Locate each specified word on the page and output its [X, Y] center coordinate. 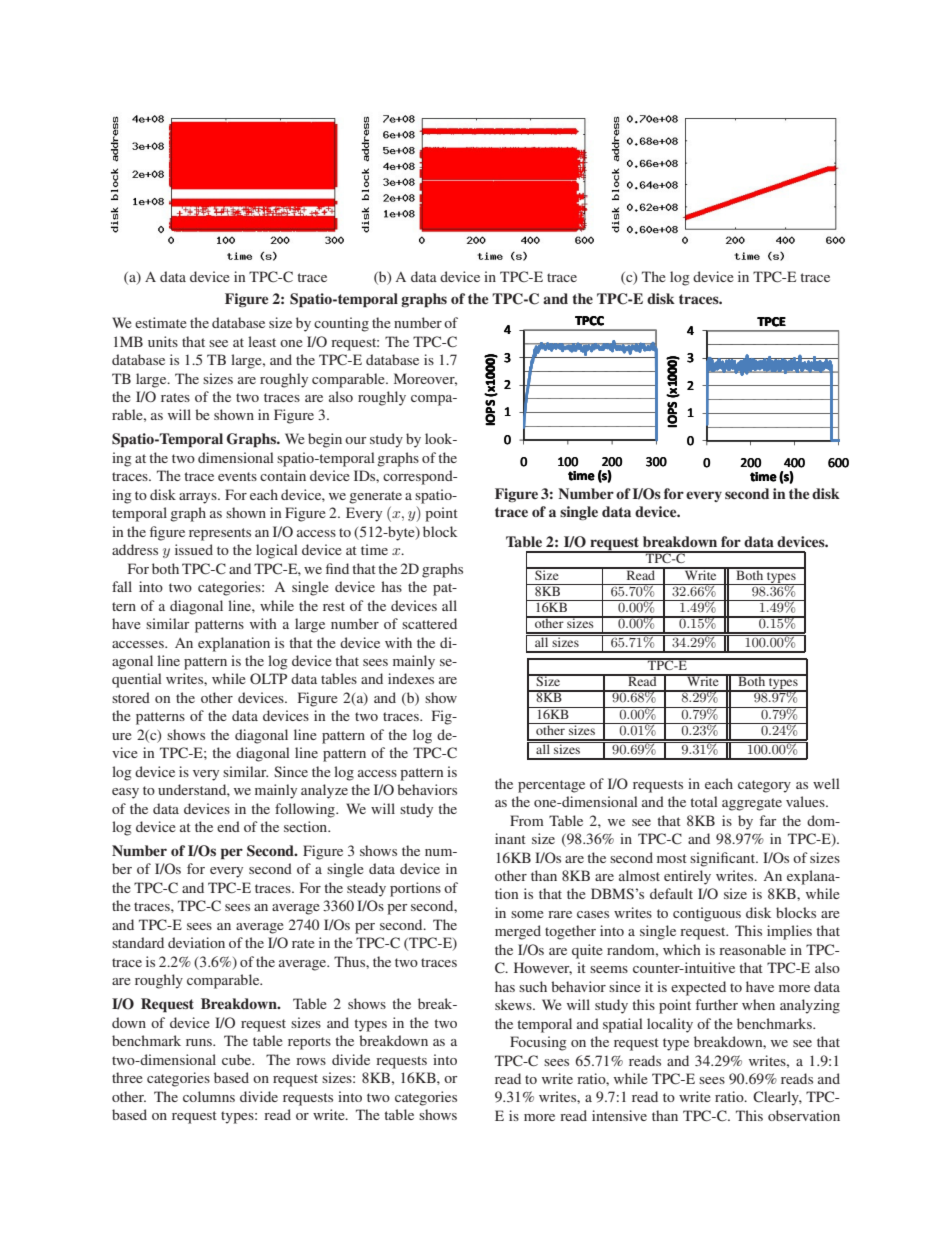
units [163, 341]
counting [341, 324]
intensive [619, 1115]
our [356, 440]
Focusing [538, 1043]
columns [209, 1096]
